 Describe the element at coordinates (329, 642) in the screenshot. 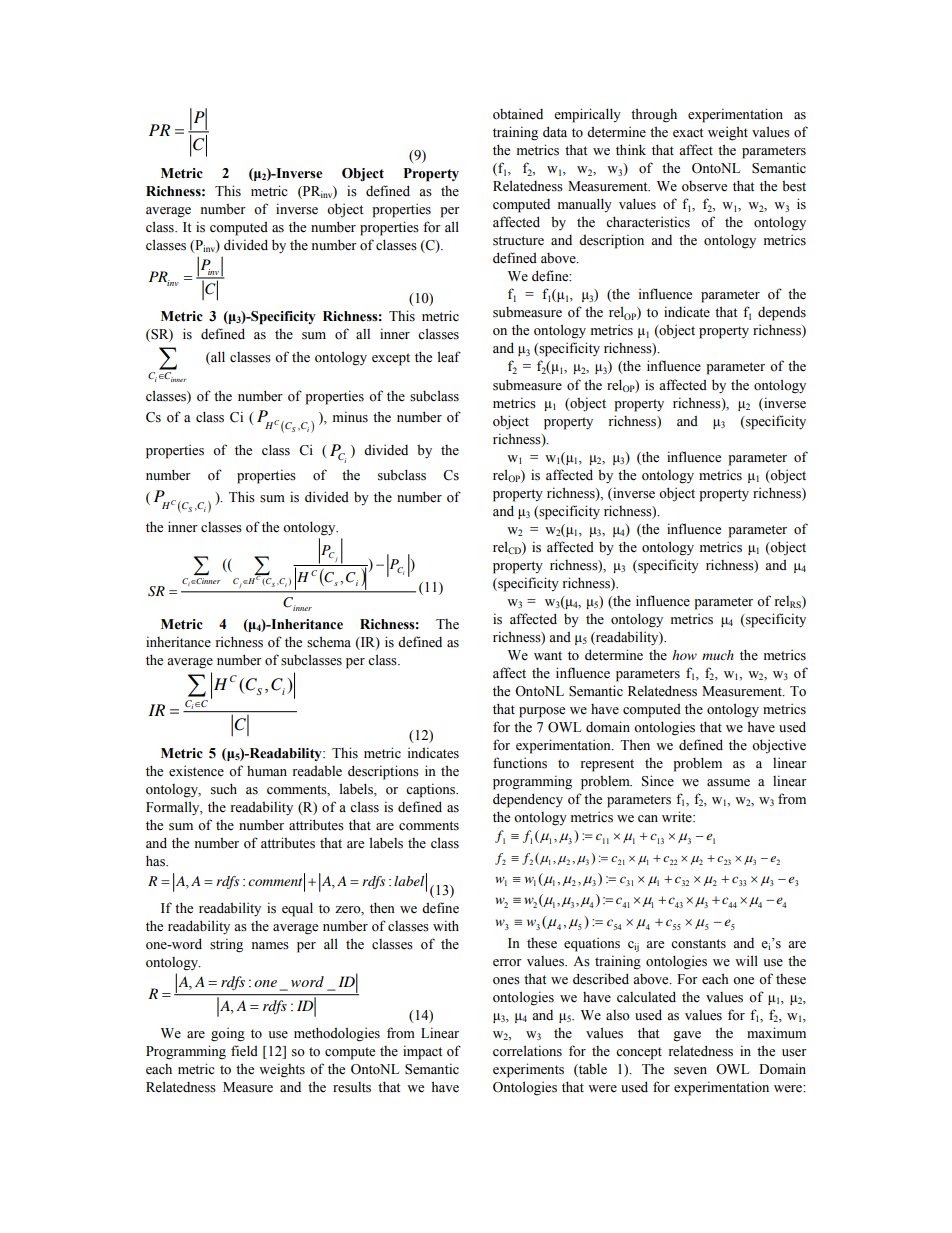

I see `schema` at that location.
